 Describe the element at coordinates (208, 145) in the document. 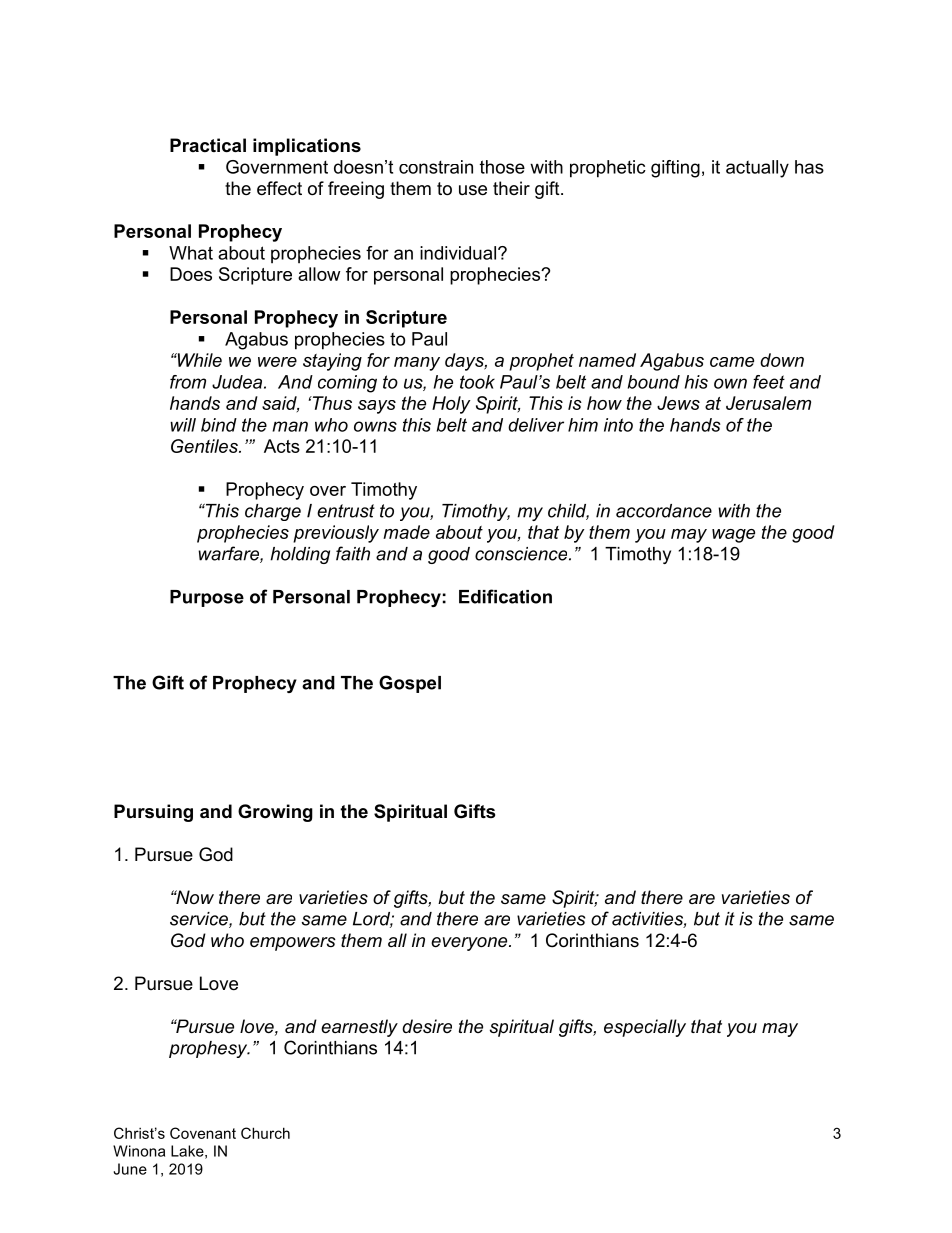

I see `Practical` at that location.
